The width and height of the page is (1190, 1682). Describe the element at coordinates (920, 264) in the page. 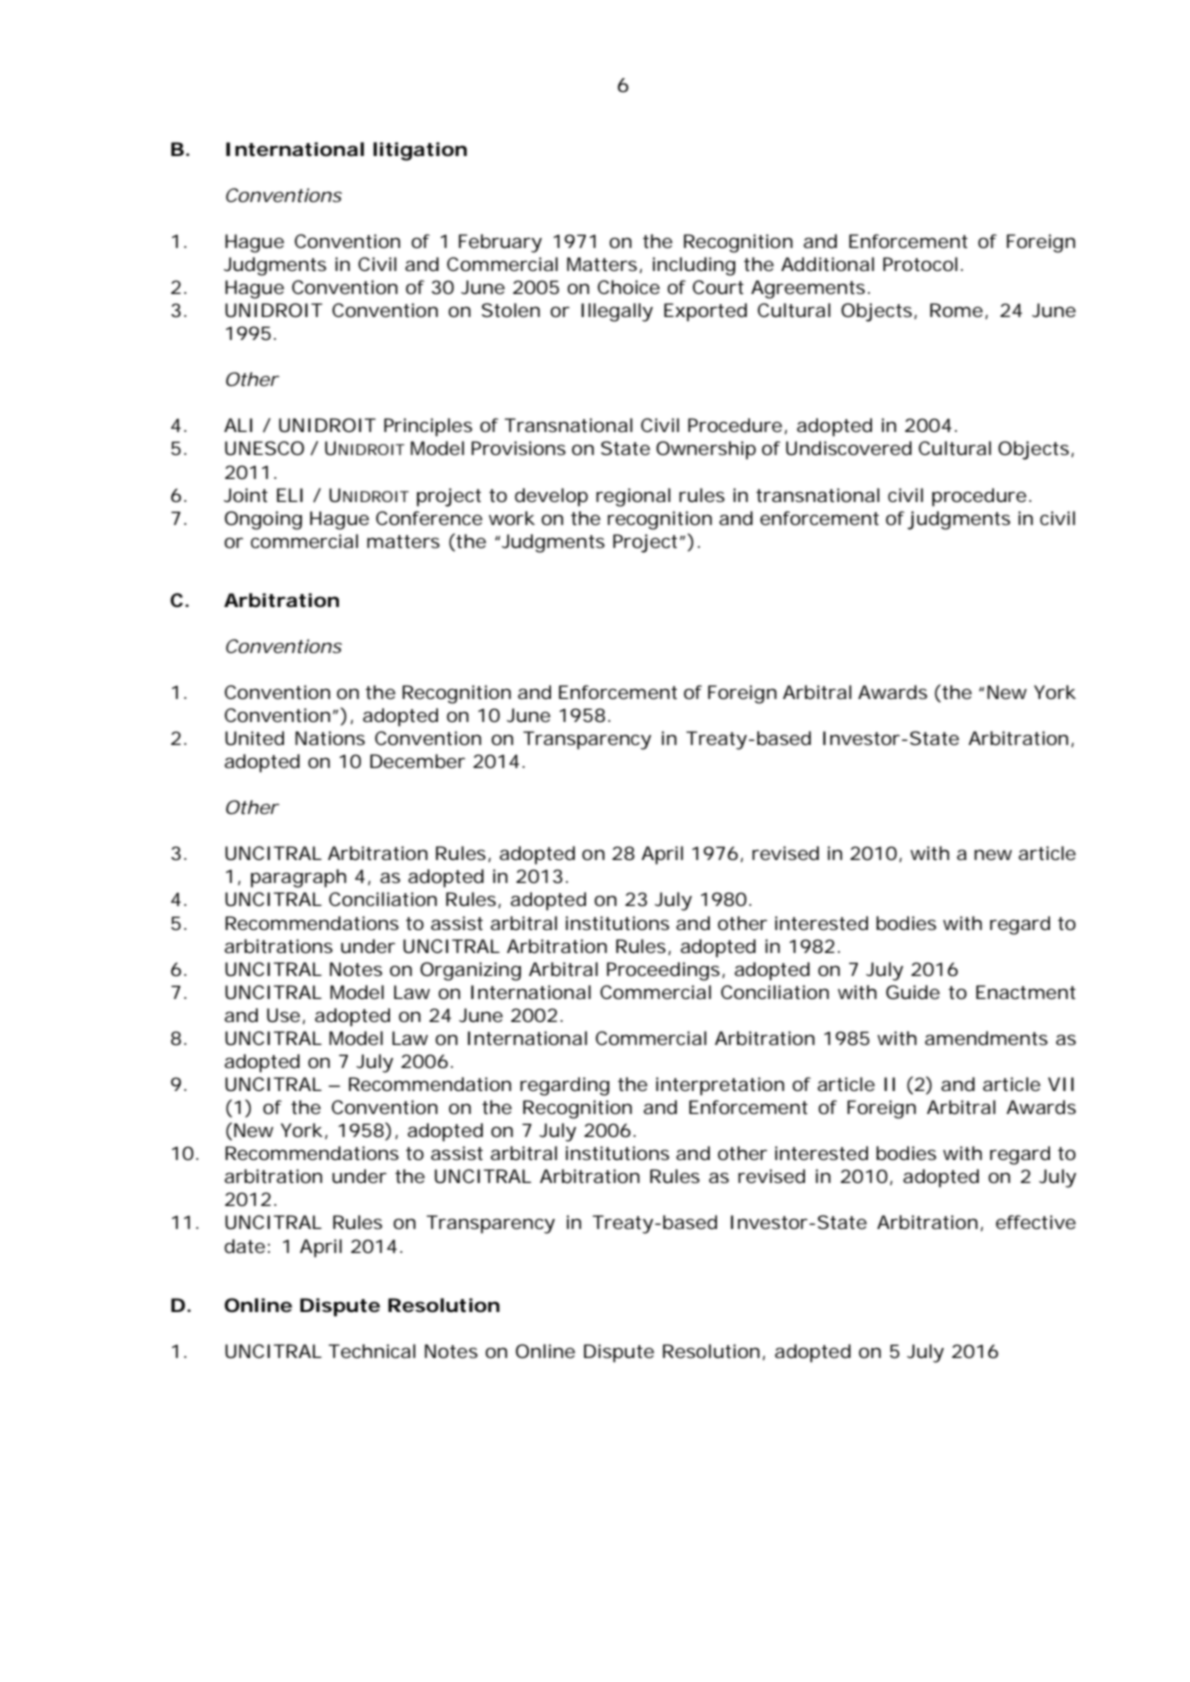

I see `Protocol` at that location.
